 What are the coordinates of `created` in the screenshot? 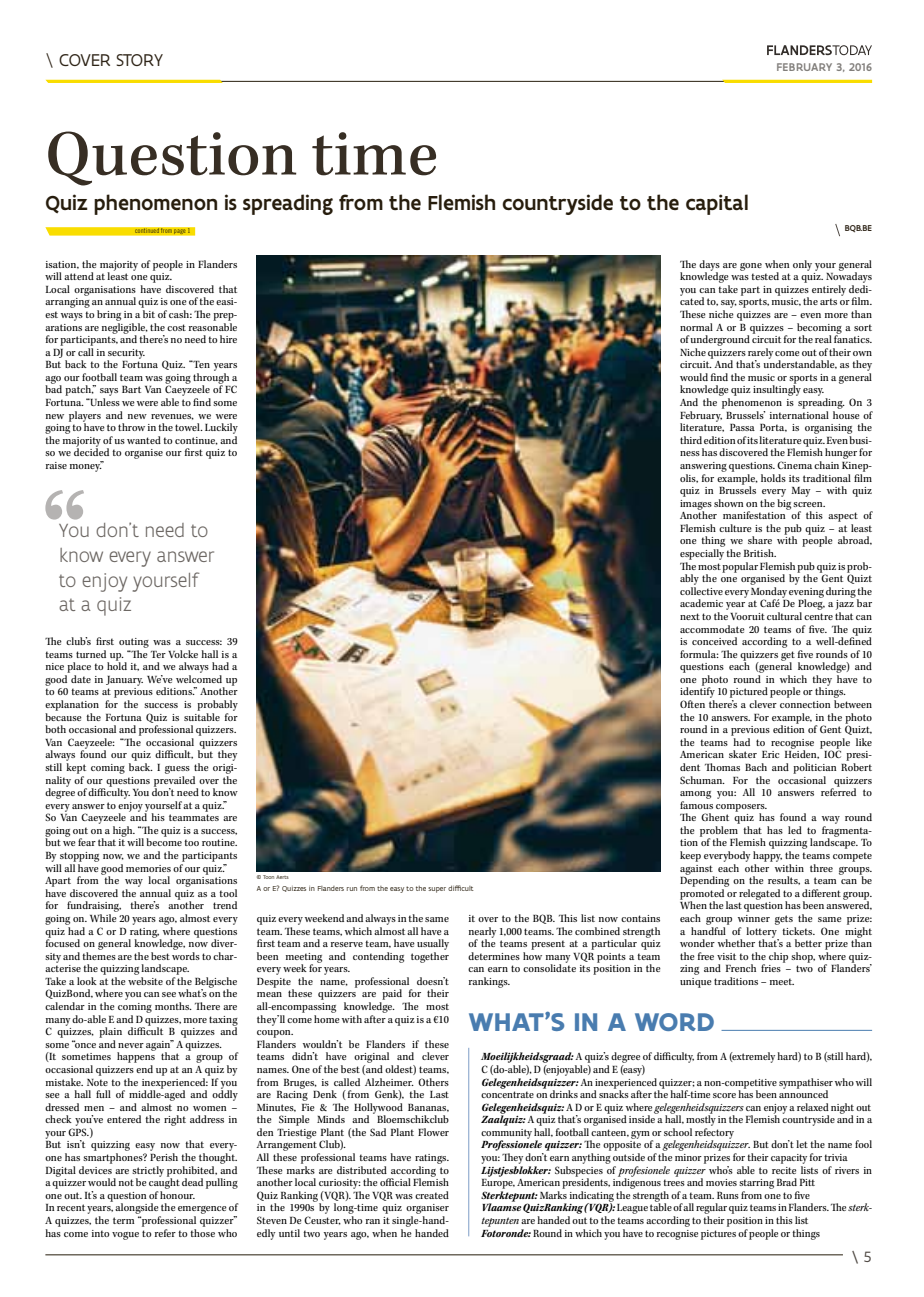 It's located at (432, 1195).
